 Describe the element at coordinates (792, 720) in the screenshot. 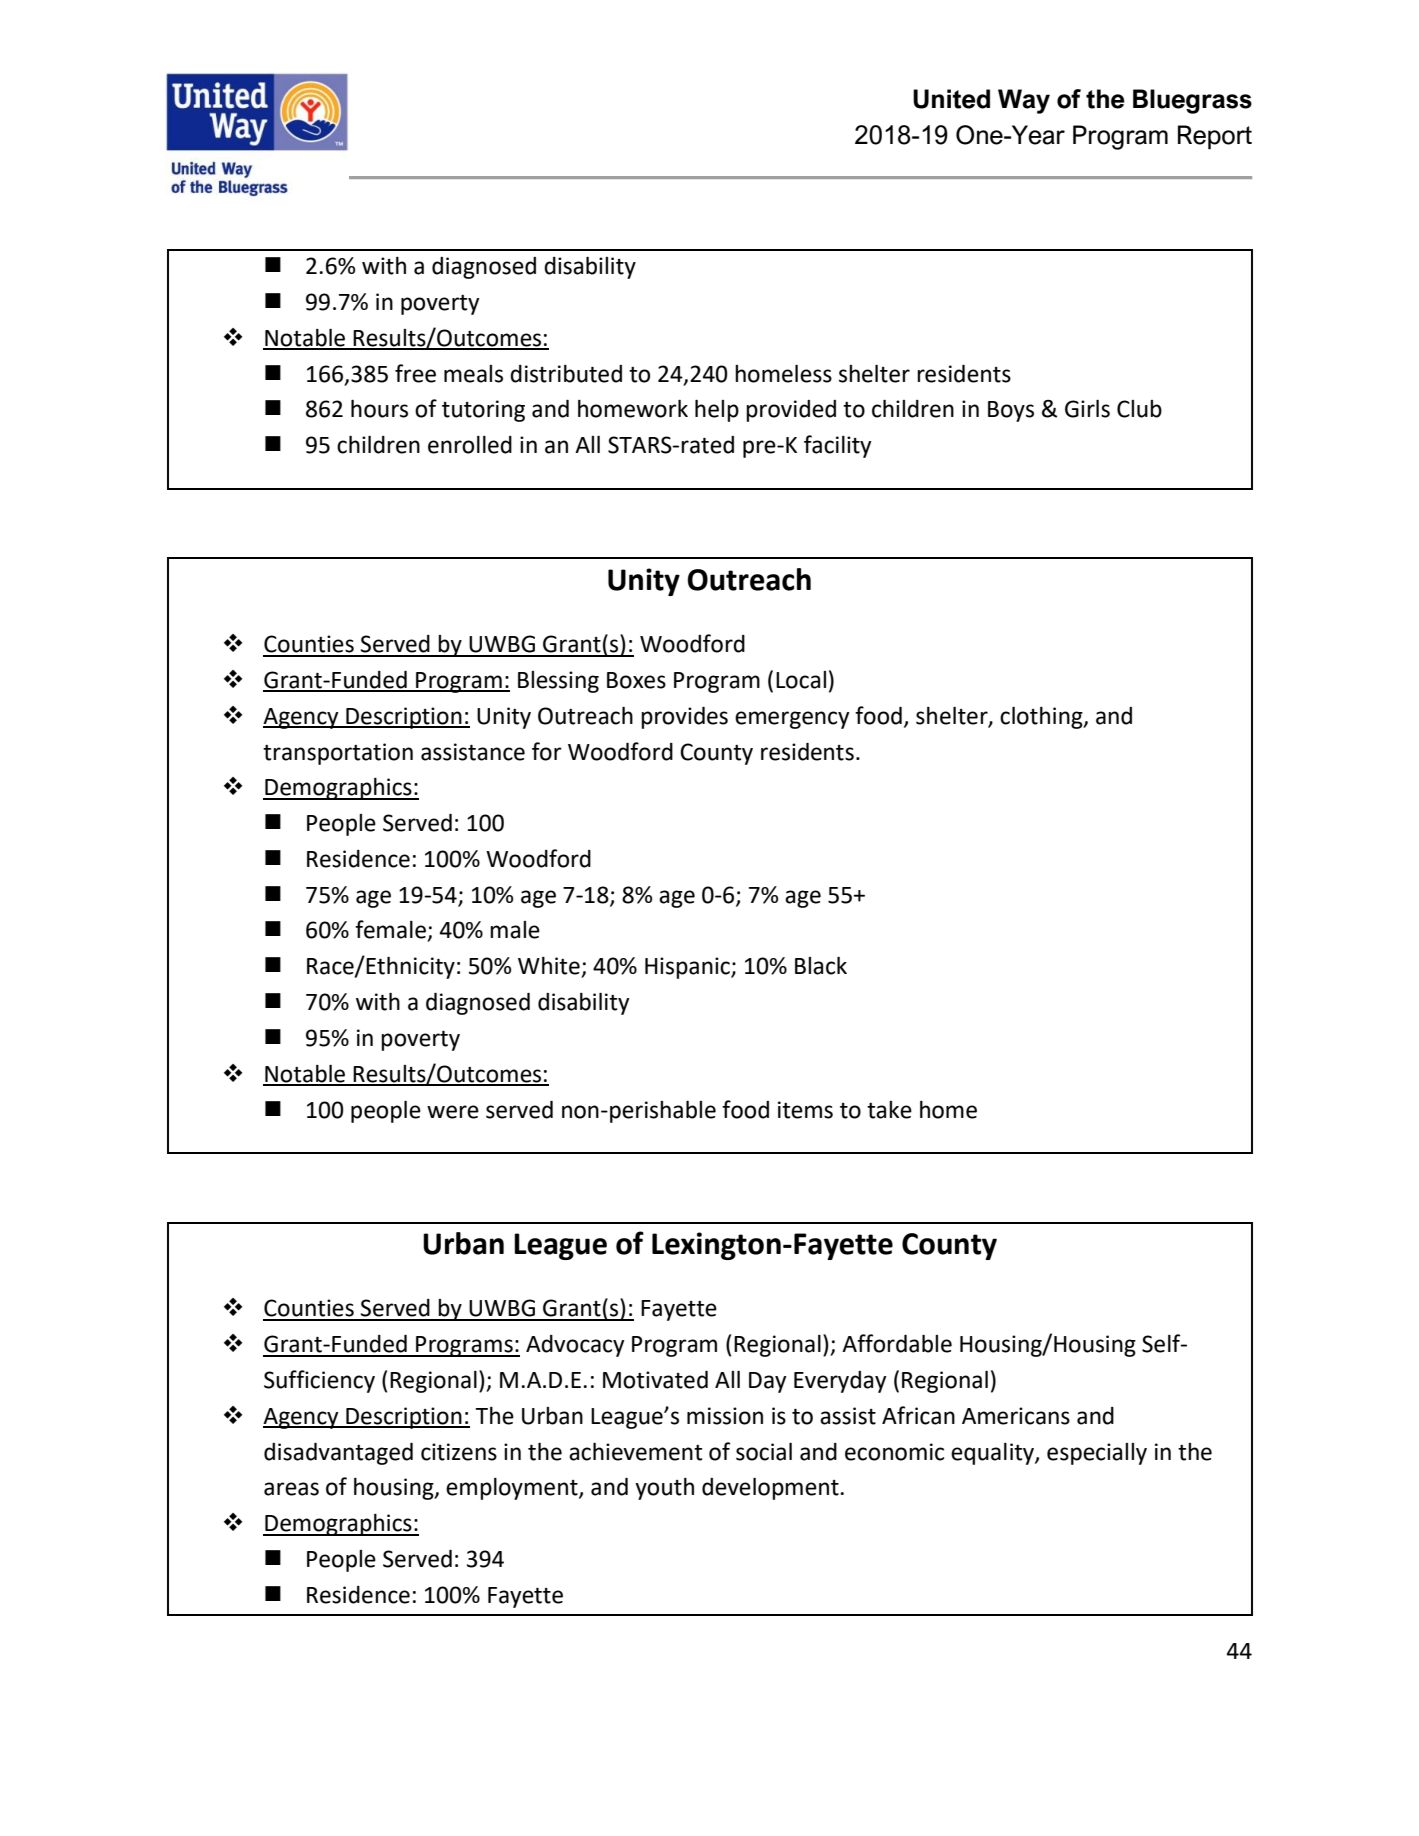

I see `emergency` at that location.
